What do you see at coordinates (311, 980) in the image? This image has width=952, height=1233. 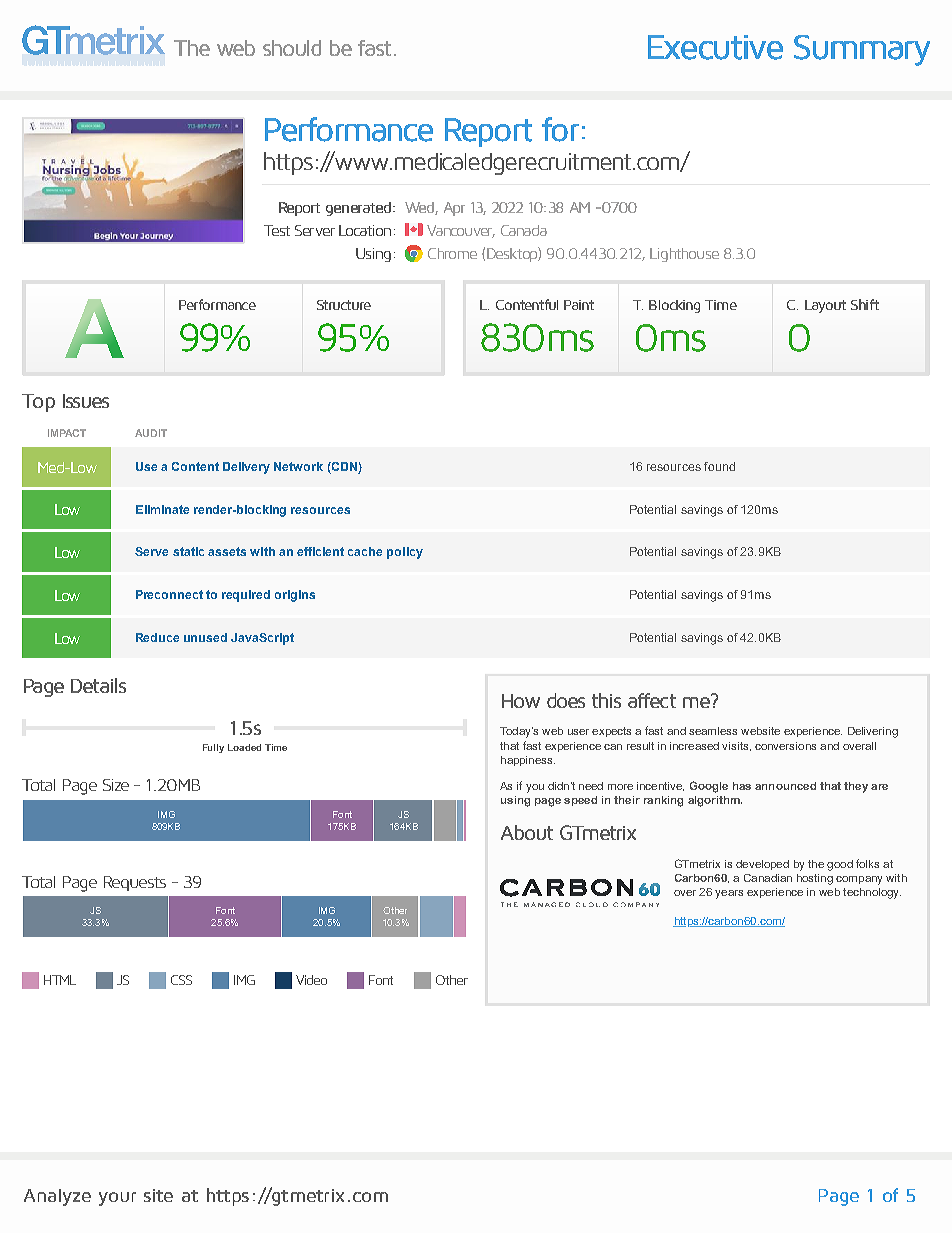 I see `Video` at bounding box center [311, 980].
